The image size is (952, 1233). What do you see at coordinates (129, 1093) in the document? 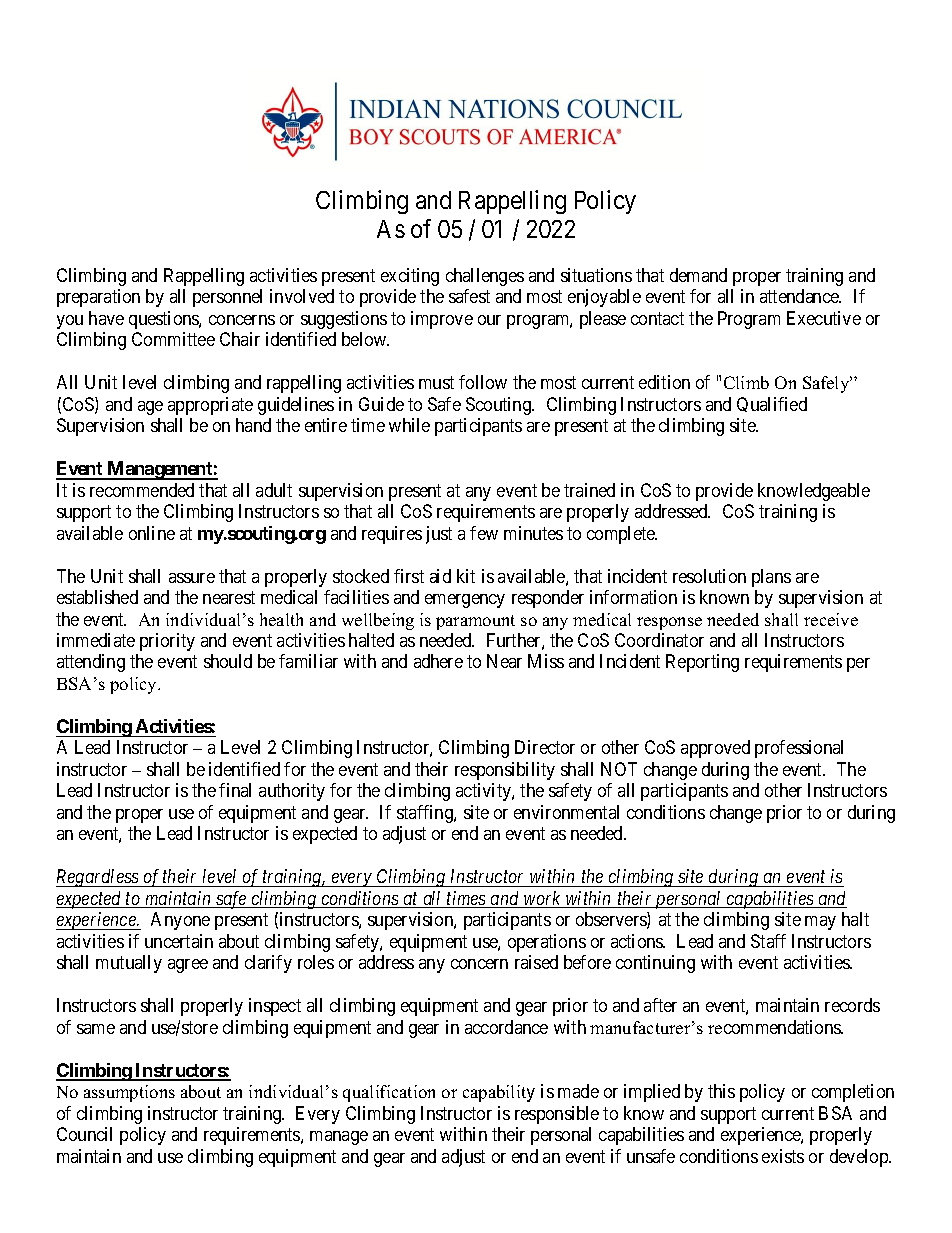
I see `assumptions` at bounding box center [129, 1093].
